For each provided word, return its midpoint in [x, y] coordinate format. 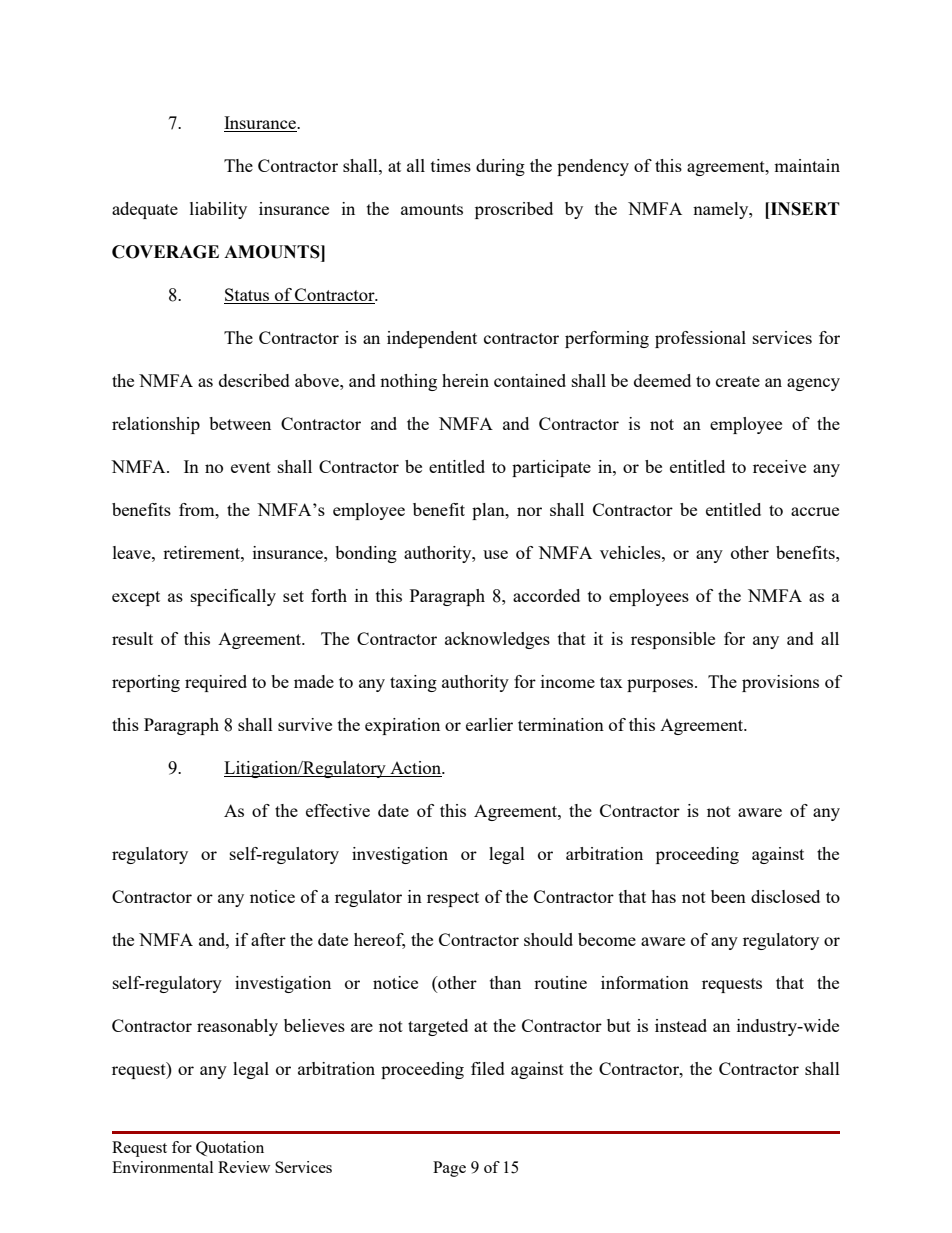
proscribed [514, 210]
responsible [673, 640]
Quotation [230, 1148]
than [505, 982]
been [728, 896]
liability [218, 210]
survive [305, 724]
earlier [489, 724]
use [495, 554]
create [738, 381]
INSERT [804, 209]
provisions [780, 683]
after [268, 939]
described [254, 380]
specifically [233, 597]
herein [465, 380]
